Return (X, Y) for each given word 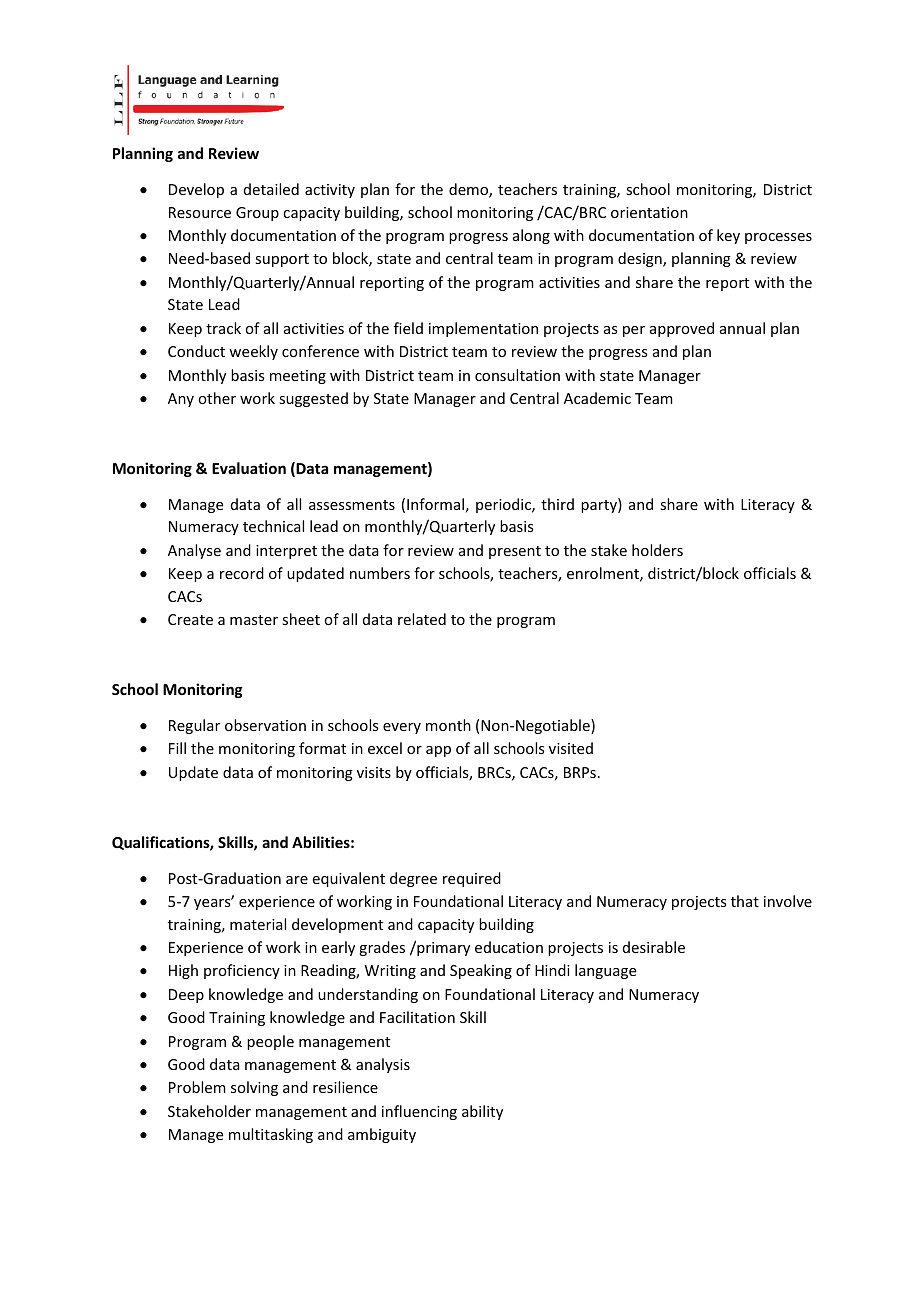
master (254, 620)
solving (254, 1088)
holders (657, 550)
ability (482, 1112)
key (728, 236)
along (531, 236)
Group (257, 214)
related (422, 619)
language (605, 971)
